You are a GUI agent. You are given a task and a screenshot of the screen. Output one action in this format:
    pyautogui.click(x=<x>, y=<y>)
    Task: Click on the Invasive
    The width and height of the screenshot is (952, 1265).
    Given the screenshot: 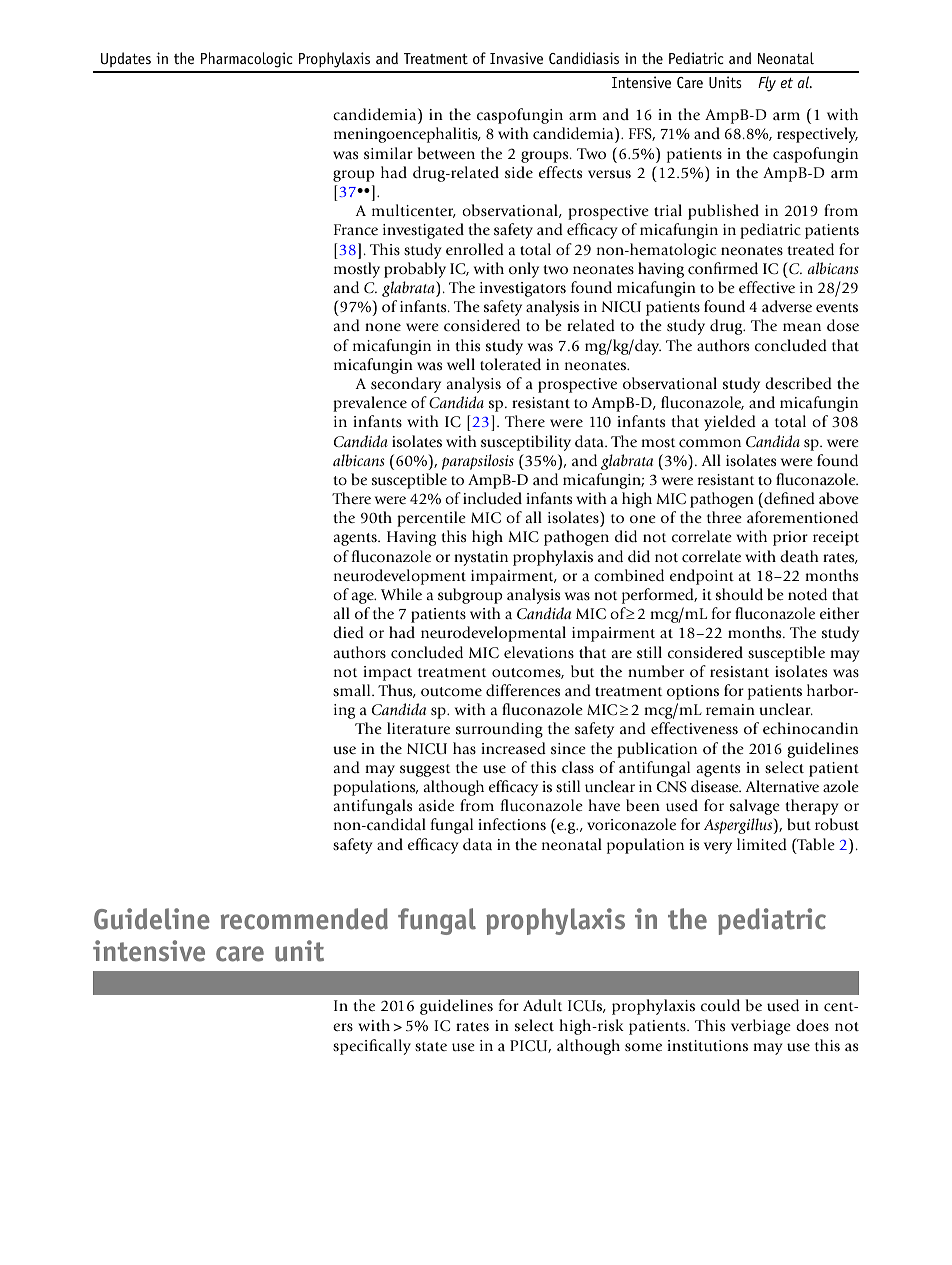 What is the action you would take?
    pyautogui.click(x=516, y=58)
